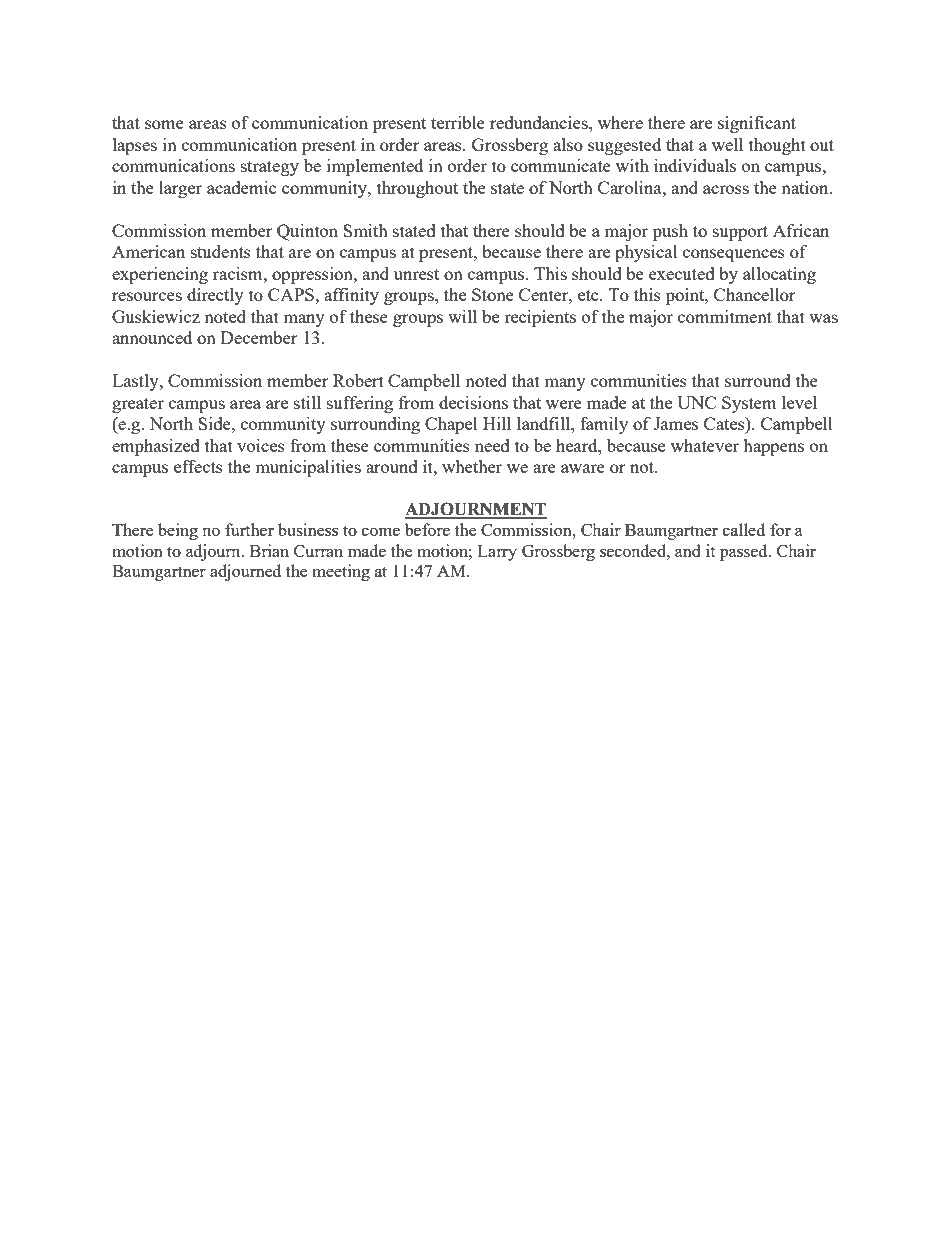 This page has width=952, height=1233. Describe the element at coordinates (493, 294) in the page. I see `Stone` at that location.
